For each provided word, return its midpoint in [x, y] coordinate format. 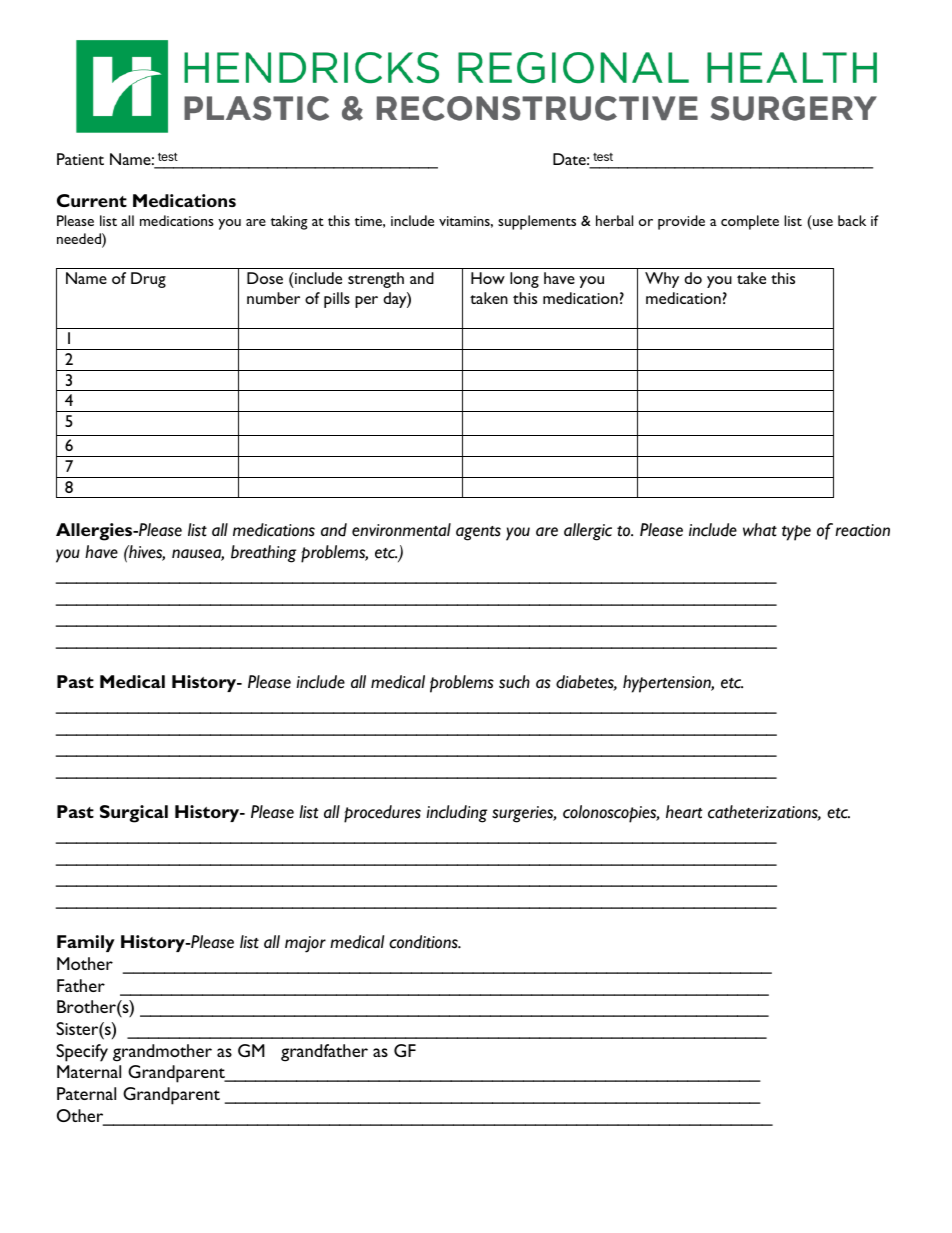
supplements [537, 222]
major [305, 944]
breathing [263, 554]
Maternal [89, 1071]
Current [92, 200]
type [796, 533]
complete [750, 222]
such [514, 682]
